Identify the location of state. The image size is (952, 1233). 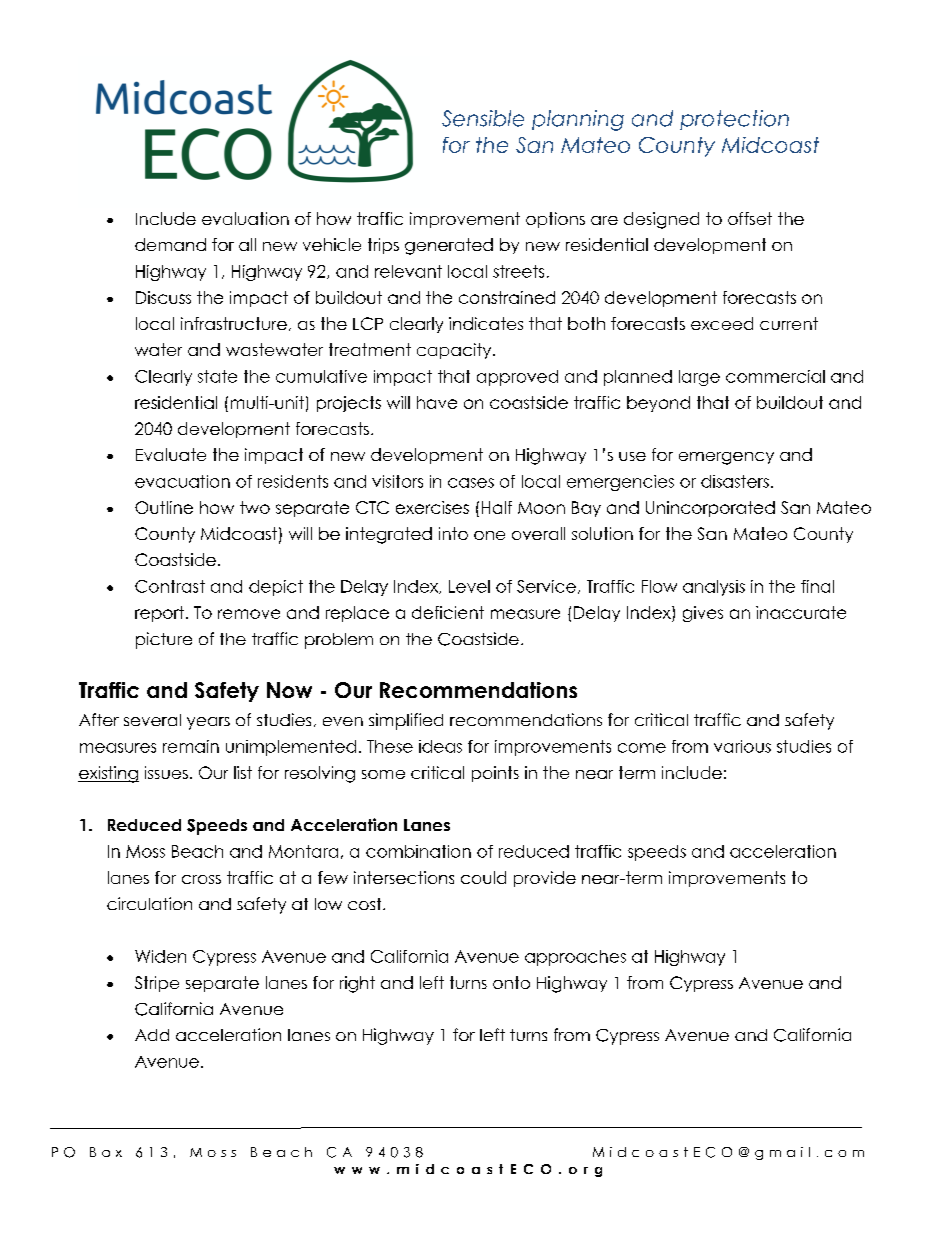
(217, 376).
